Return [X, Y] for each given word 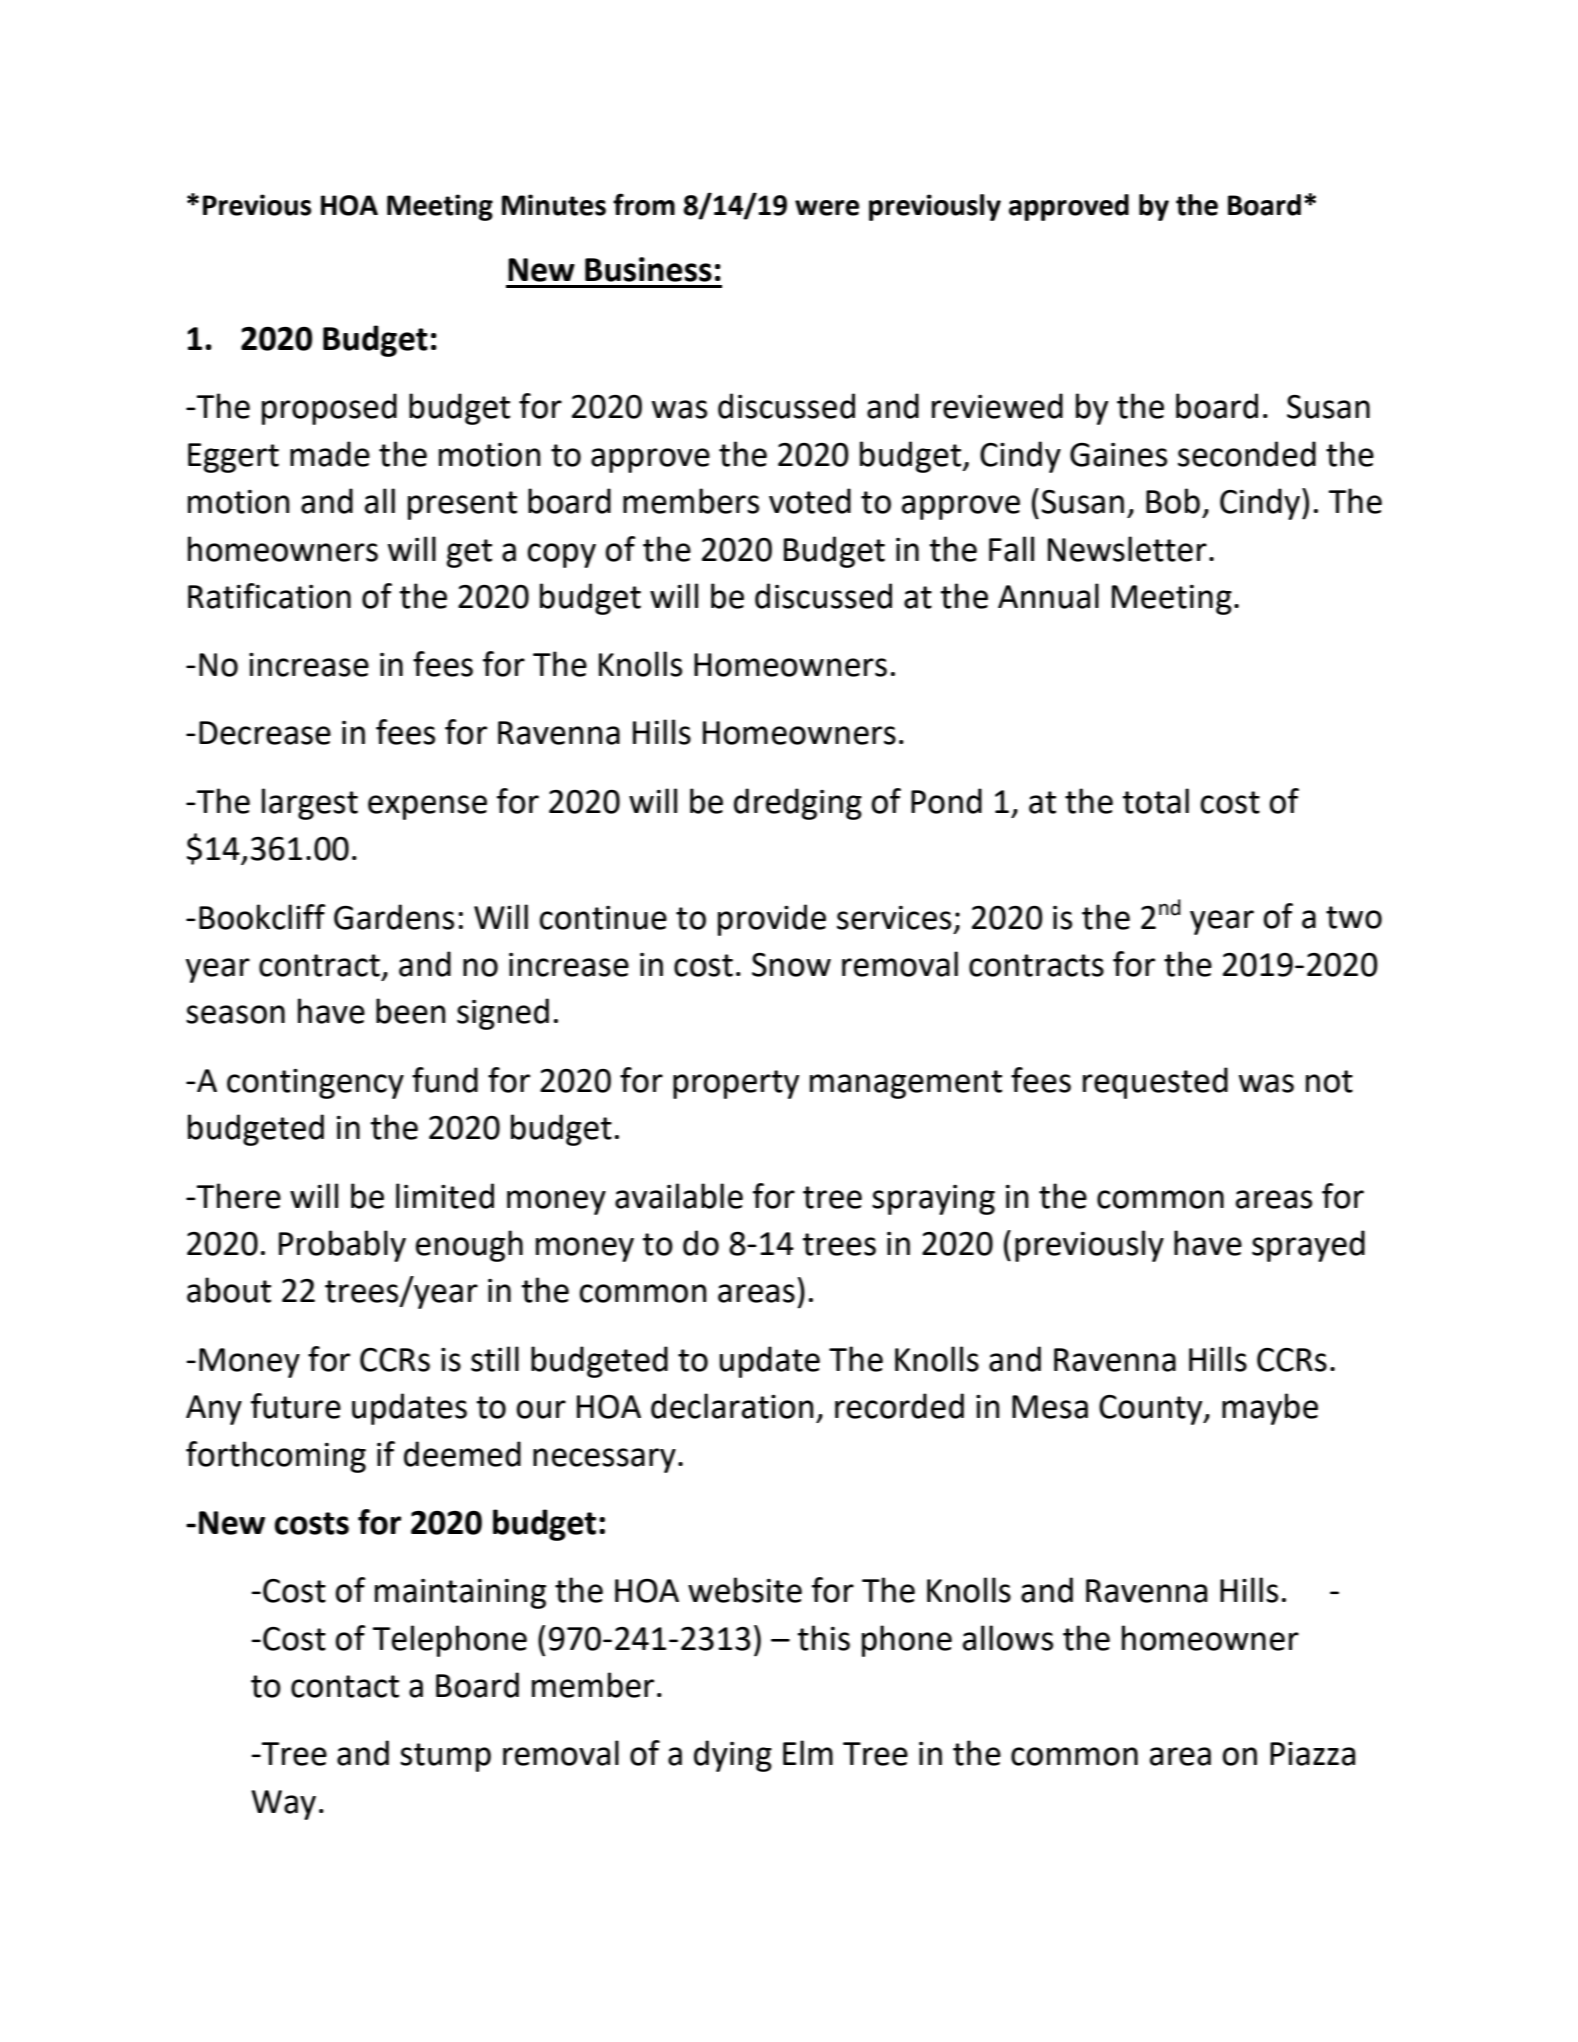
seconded [1247, 454]
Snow [791, 965]
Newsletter [1127, 549]
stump [445, 1757]
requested [1155, 1083]
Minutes [554, 205]
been [411, 1011]
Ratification [269, 596]
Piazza [1312, 1754]
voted [810, 501]
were [827, 208]
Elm [808, 1752]
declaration [732, 1406]
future [296, 1406]
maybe [1270, 1409]
